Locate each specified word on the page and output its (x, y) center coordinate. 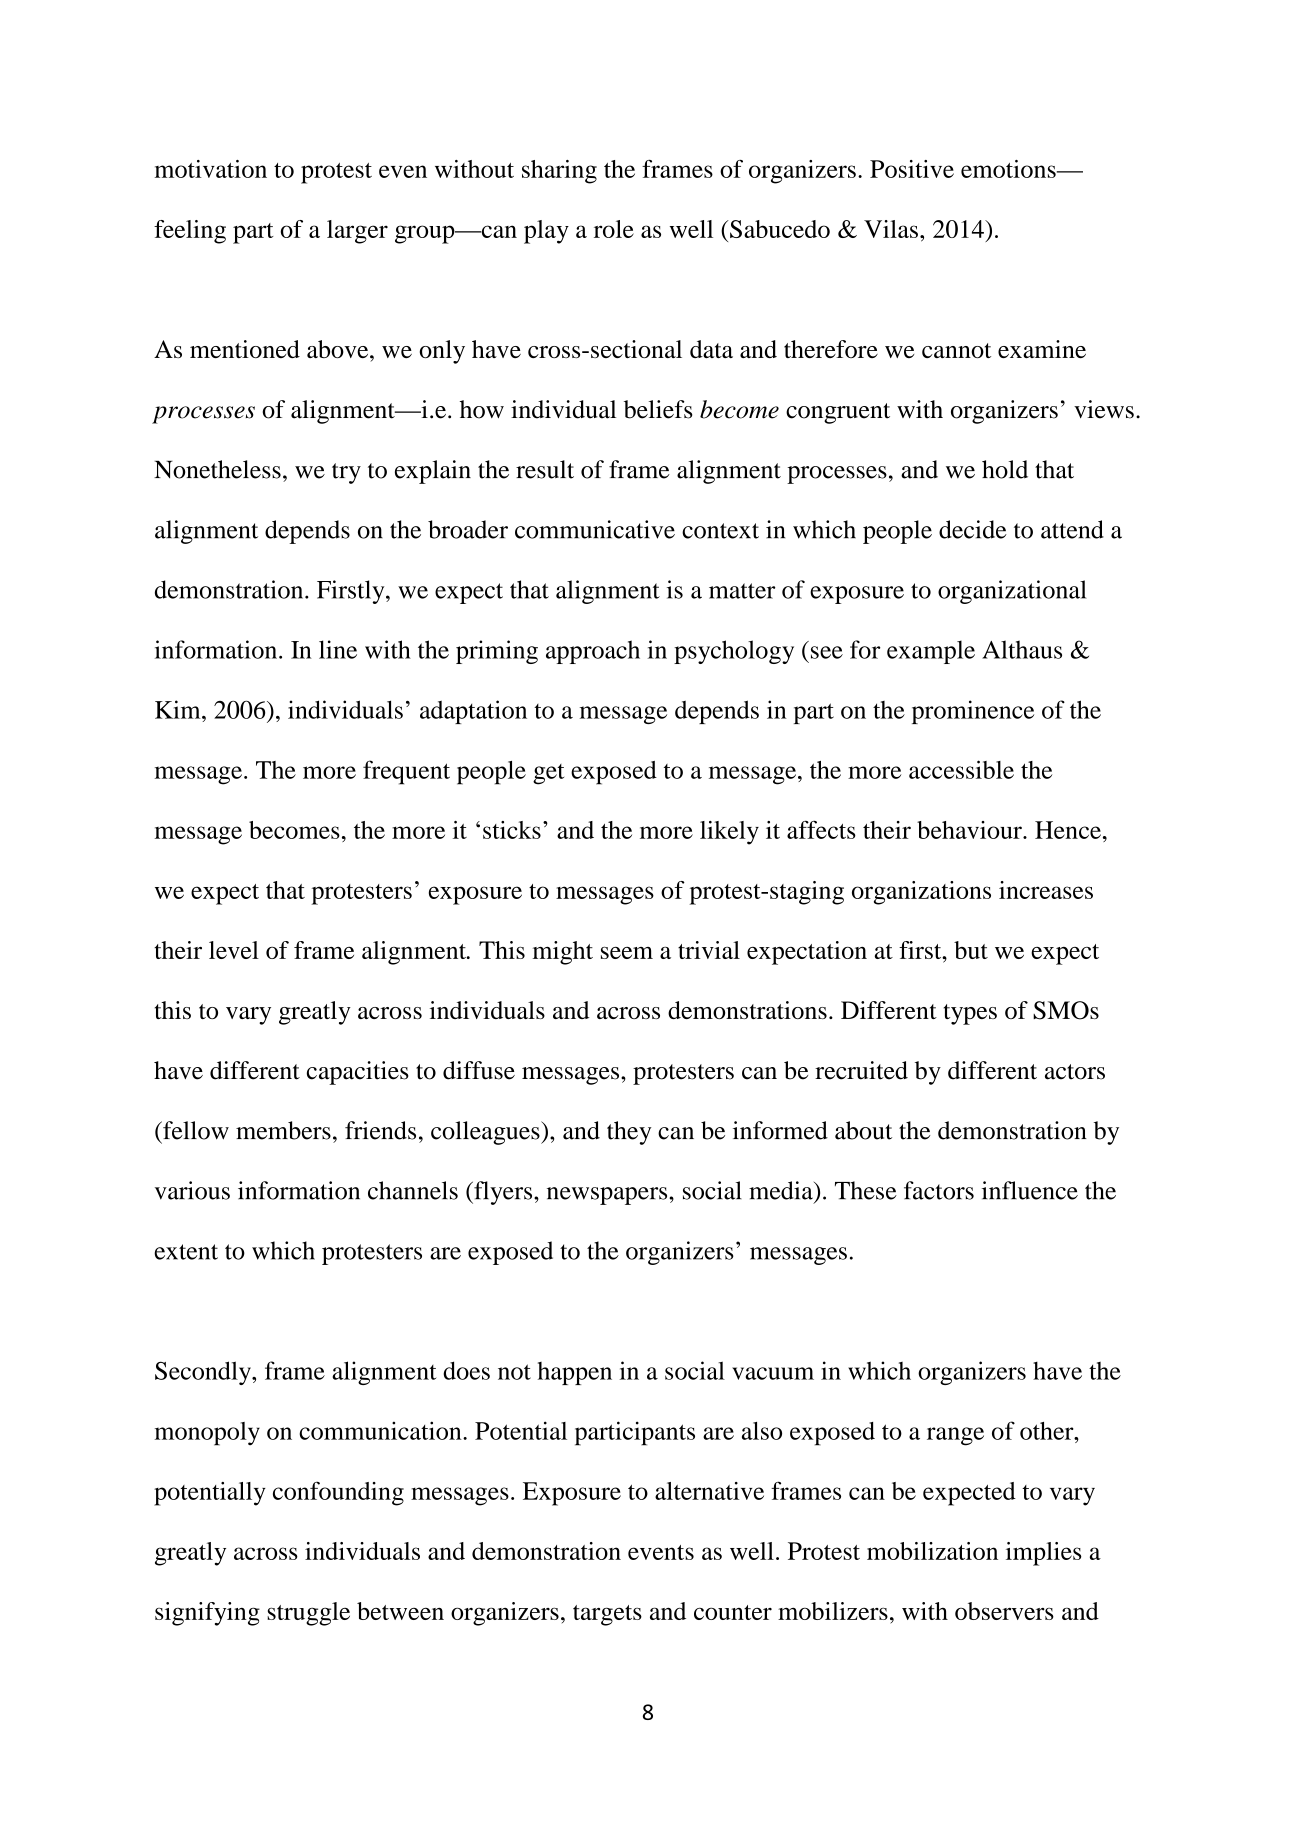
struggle (308, 1614)
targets (607, 1615)
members (283, 1130)
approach (593, 652)
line (338, 649)
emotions (1009, 169)
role (614, 229)
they (629, 1133)
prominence (973, 712)
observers (1004, 1611)
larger (357, 232)
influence (1030, 1190)
